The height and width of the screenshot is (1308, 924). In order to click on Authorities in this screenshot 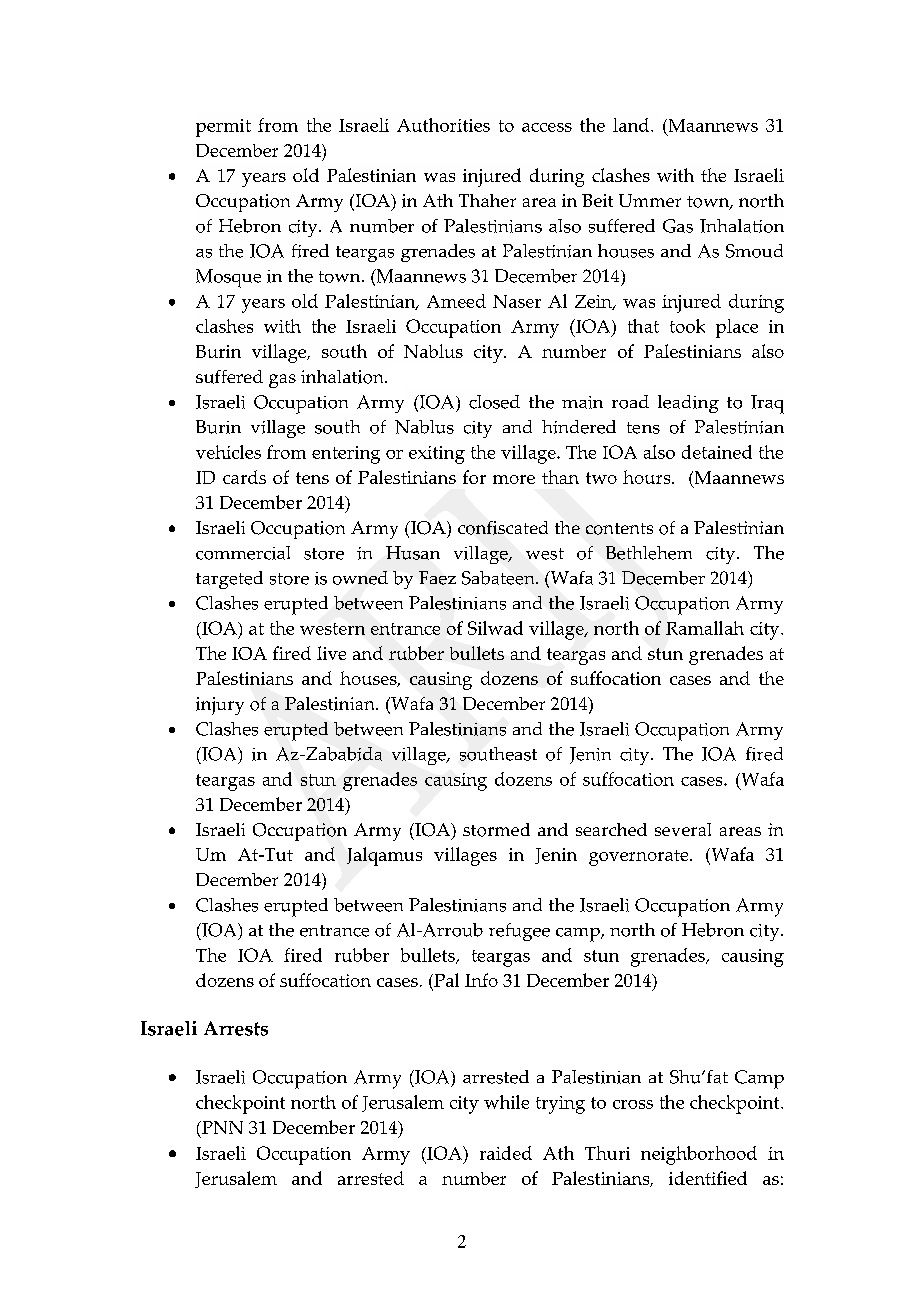, I will do `click(443, 125)`.
